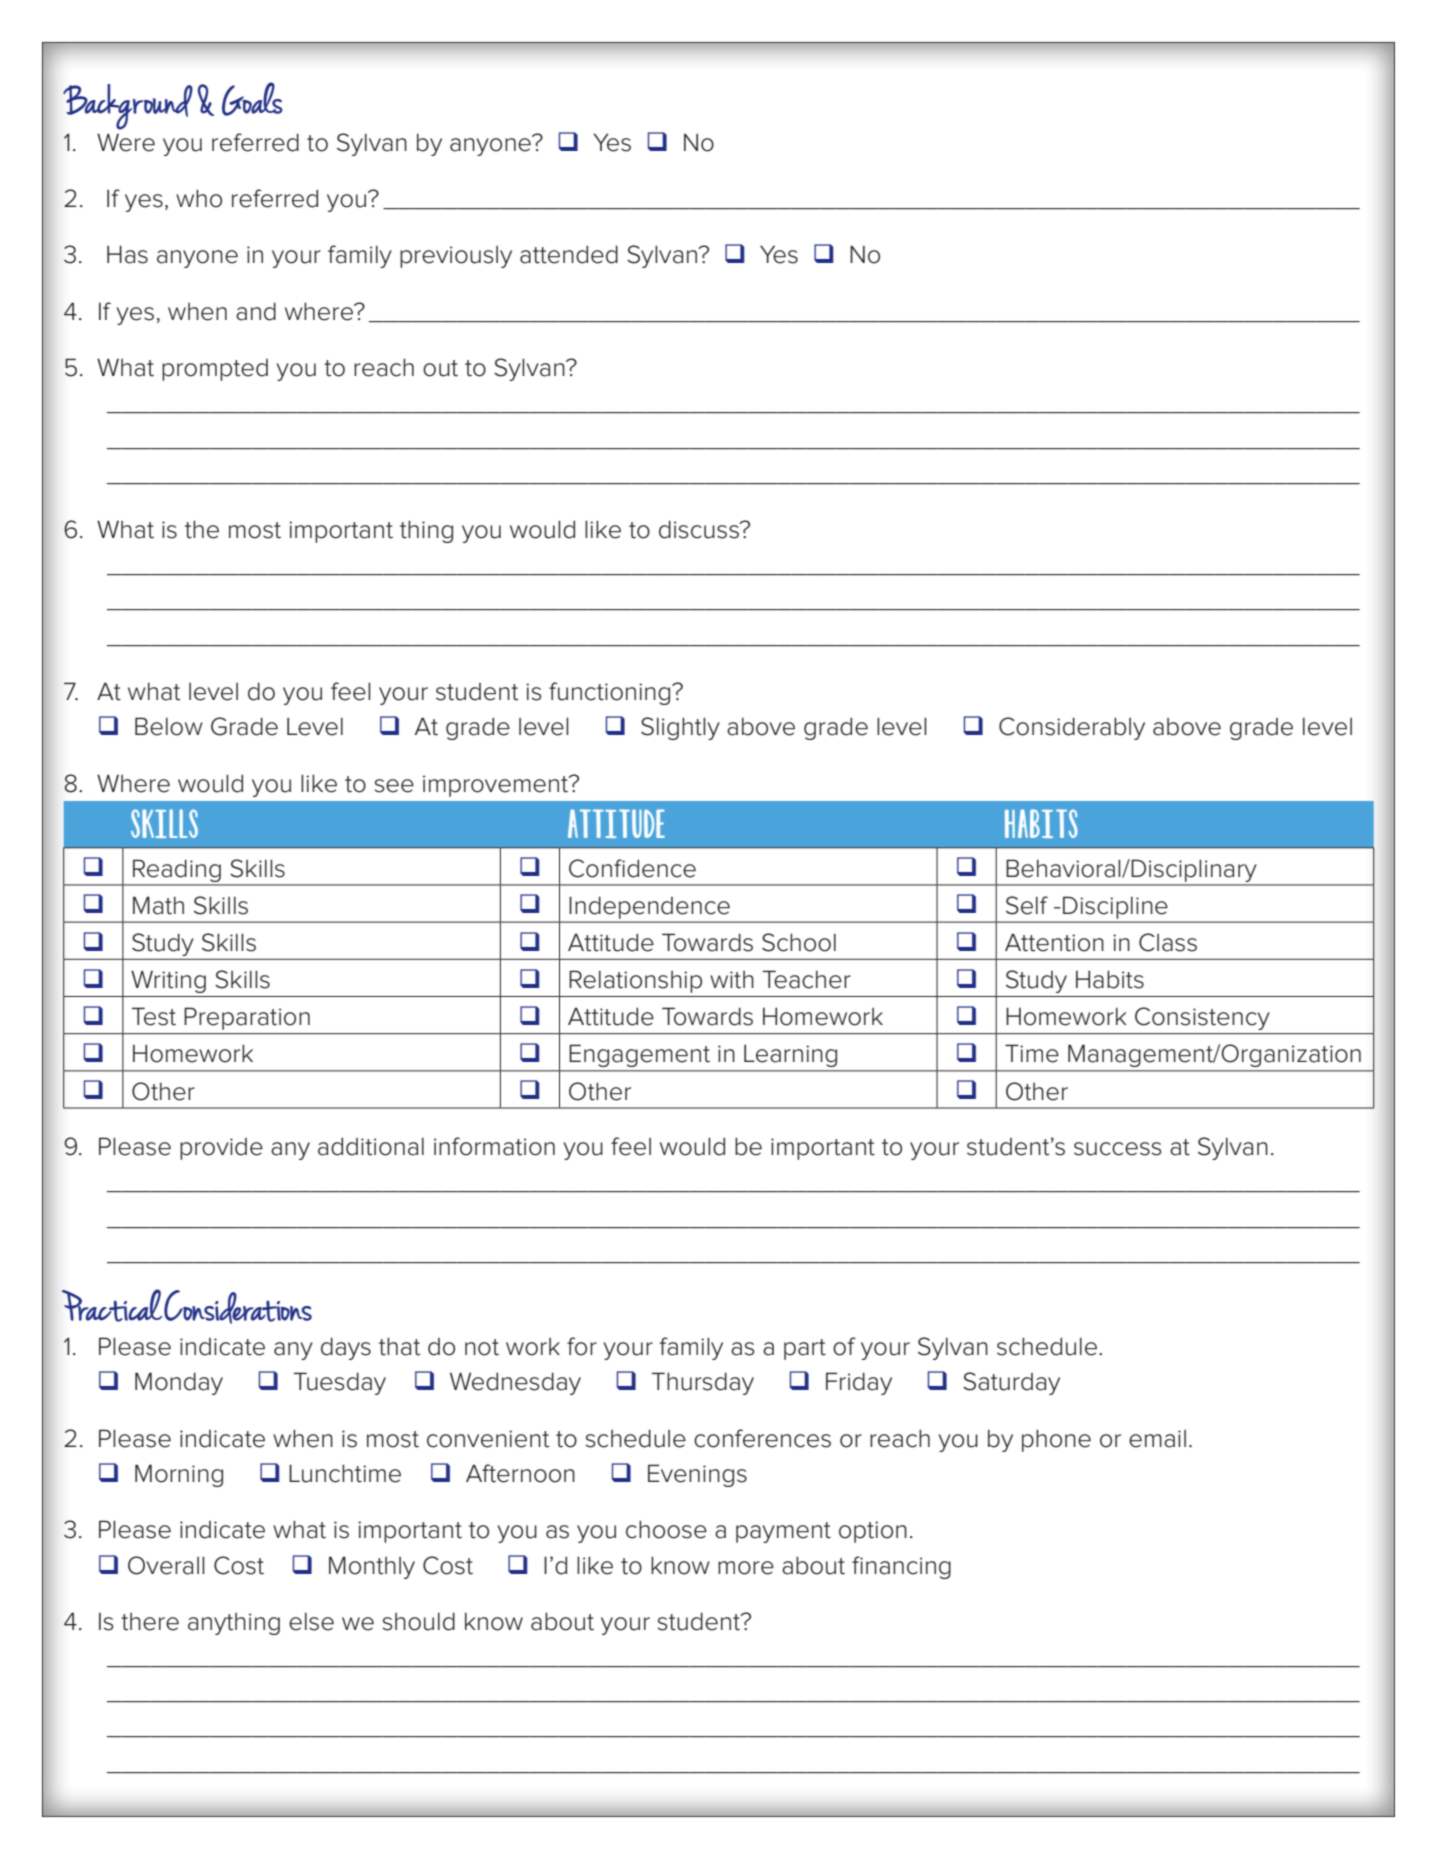  What do you see at coordinates (569, 254) in the screenshot?
I see `attended` at bounding box center [569, 254].
